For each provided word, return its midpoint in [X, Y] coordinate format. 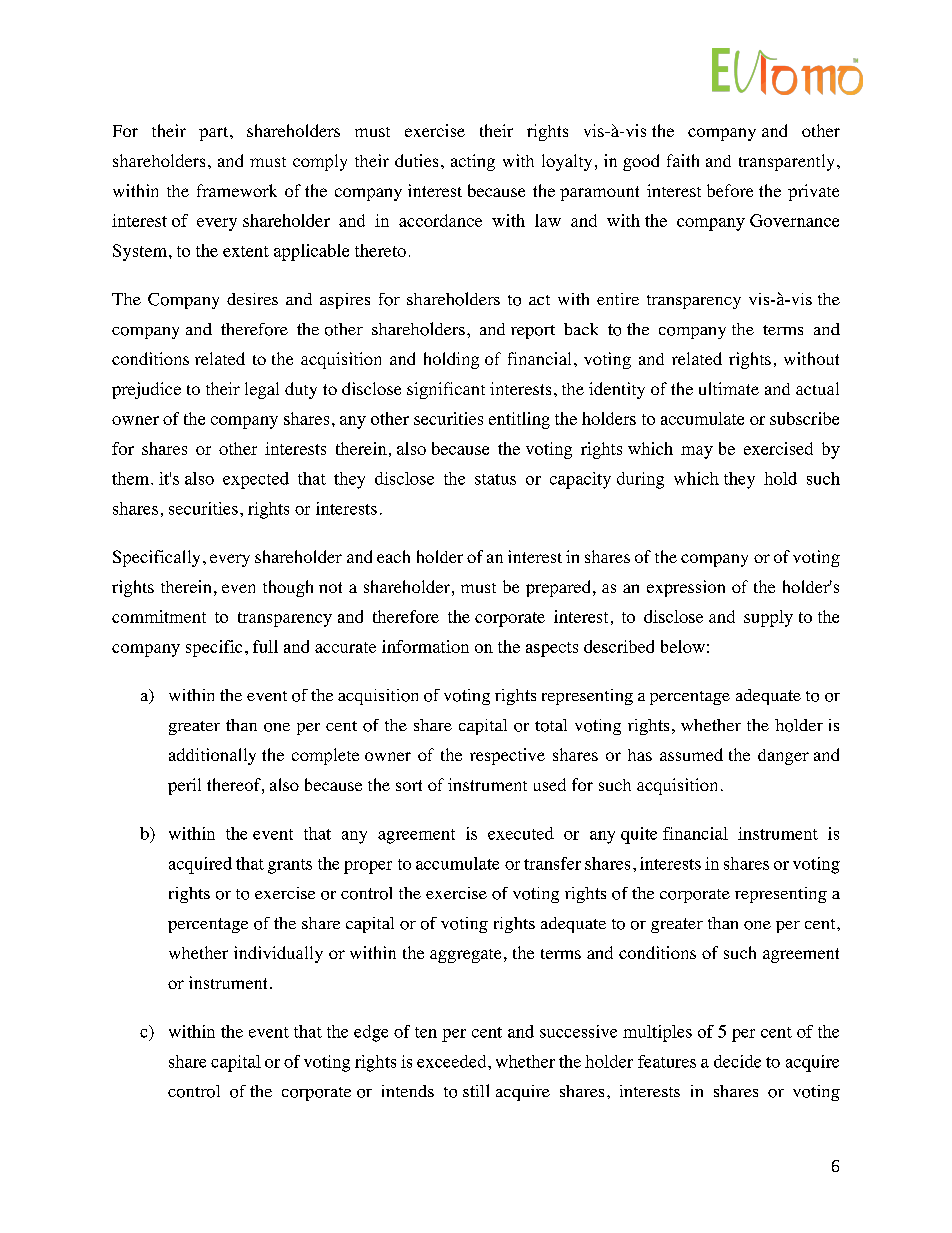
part [215, 134]
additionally [212, 756]
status [495, 479]
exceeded [453, 1061]
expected [256, 480]
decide [737, 1061]
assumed [691, 754]
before [730, 190]
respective [507, 756]
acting [473, 162]
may [697, 452]
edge [371, 1033]
